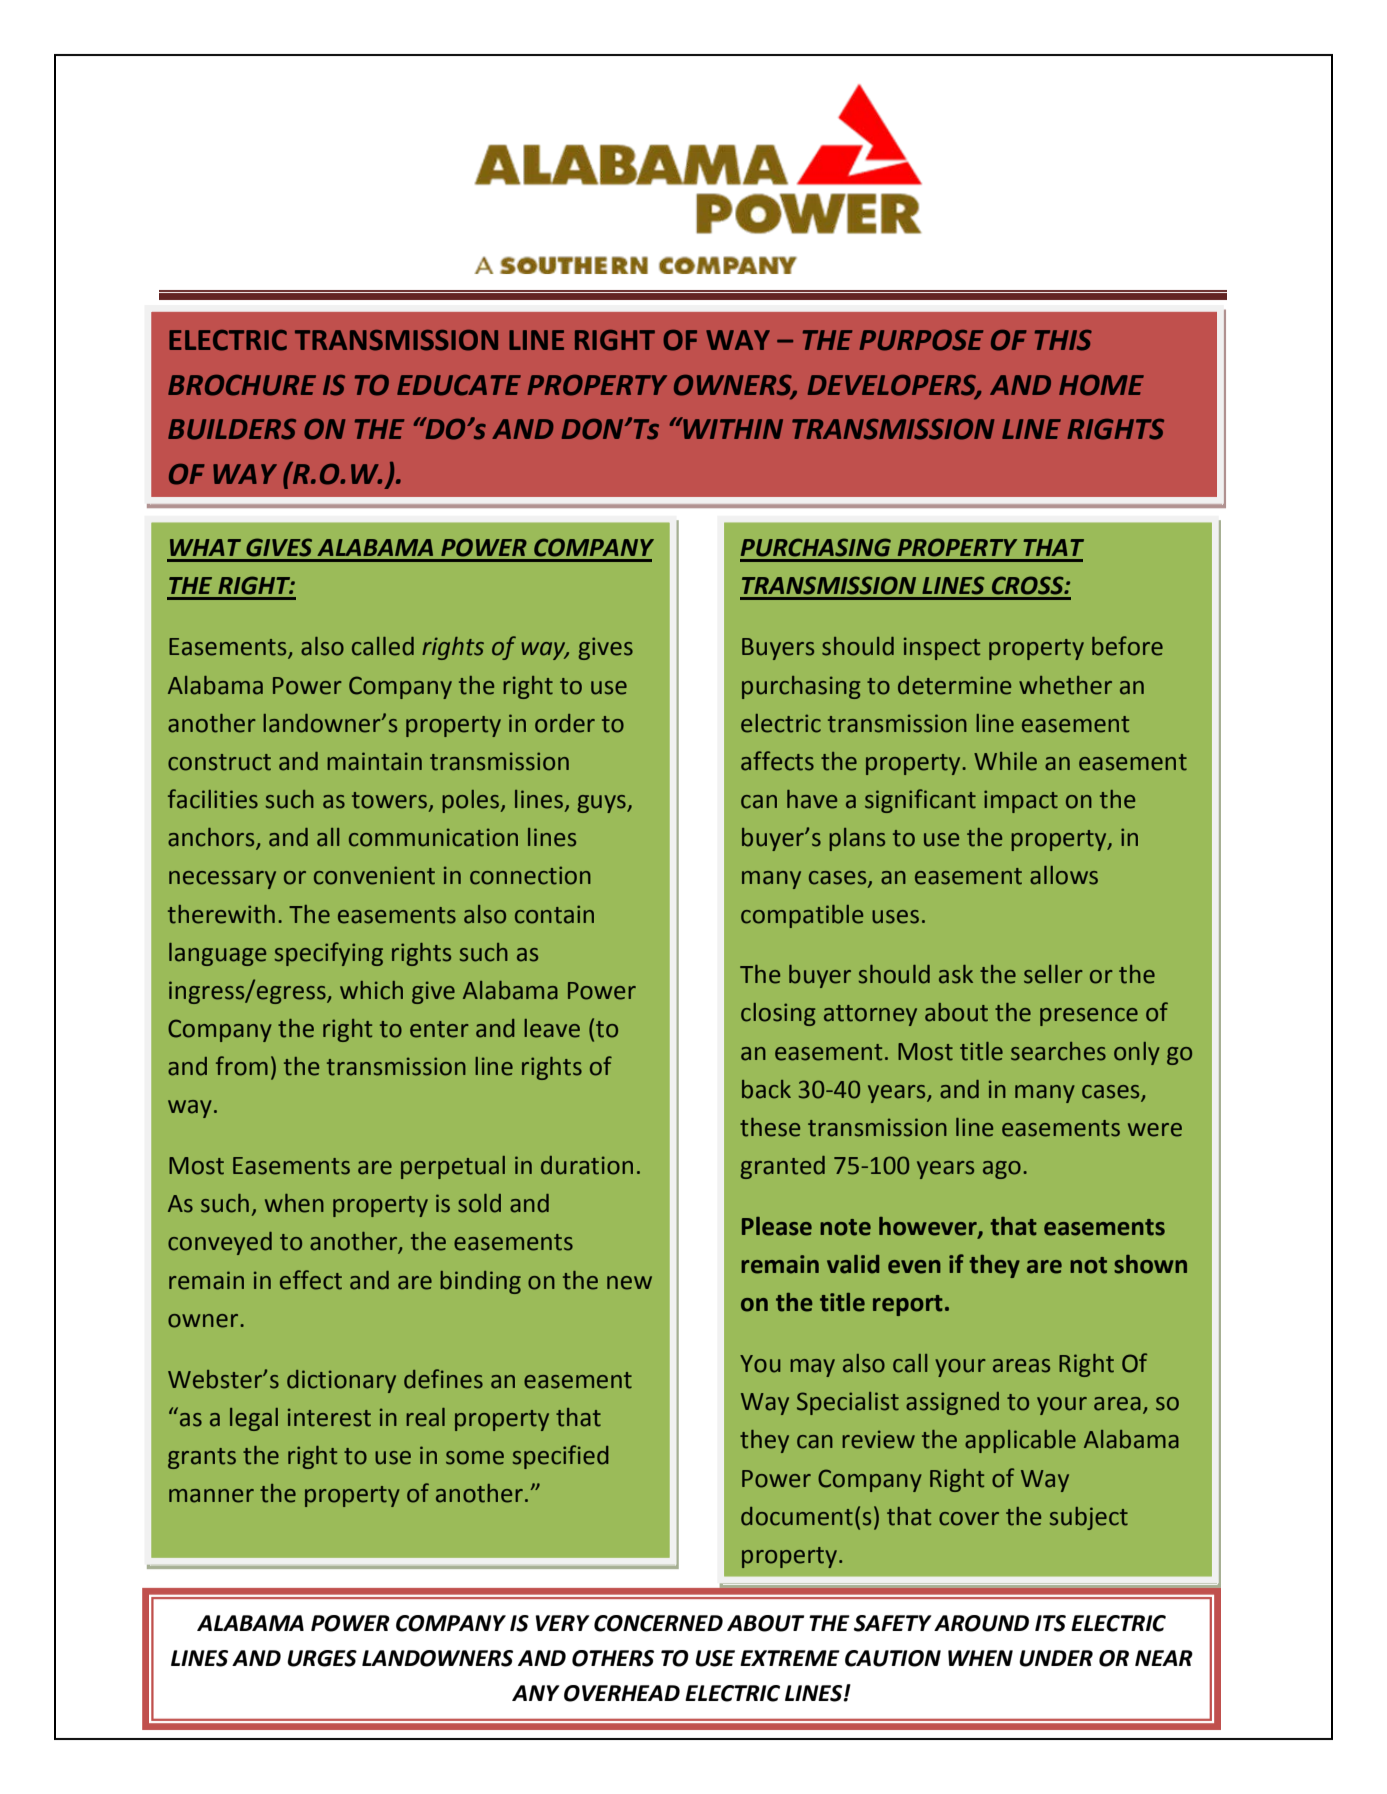  Describe the element at coordinates (389, 800) in the page. I see `towers` at that location.
